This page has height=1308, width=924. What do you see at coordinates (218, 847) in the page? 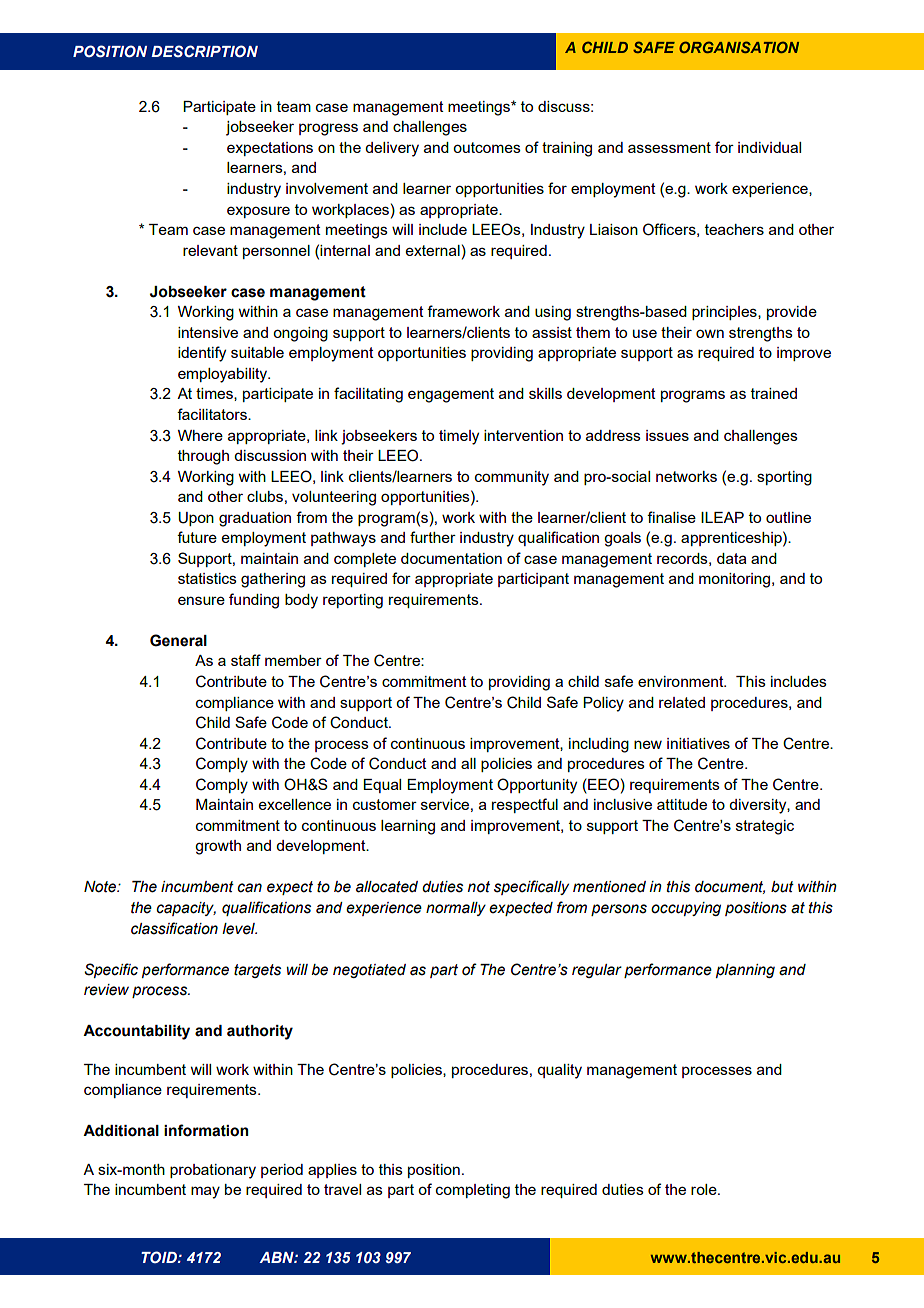
I see `growth` at bounding box center [218, 847].
